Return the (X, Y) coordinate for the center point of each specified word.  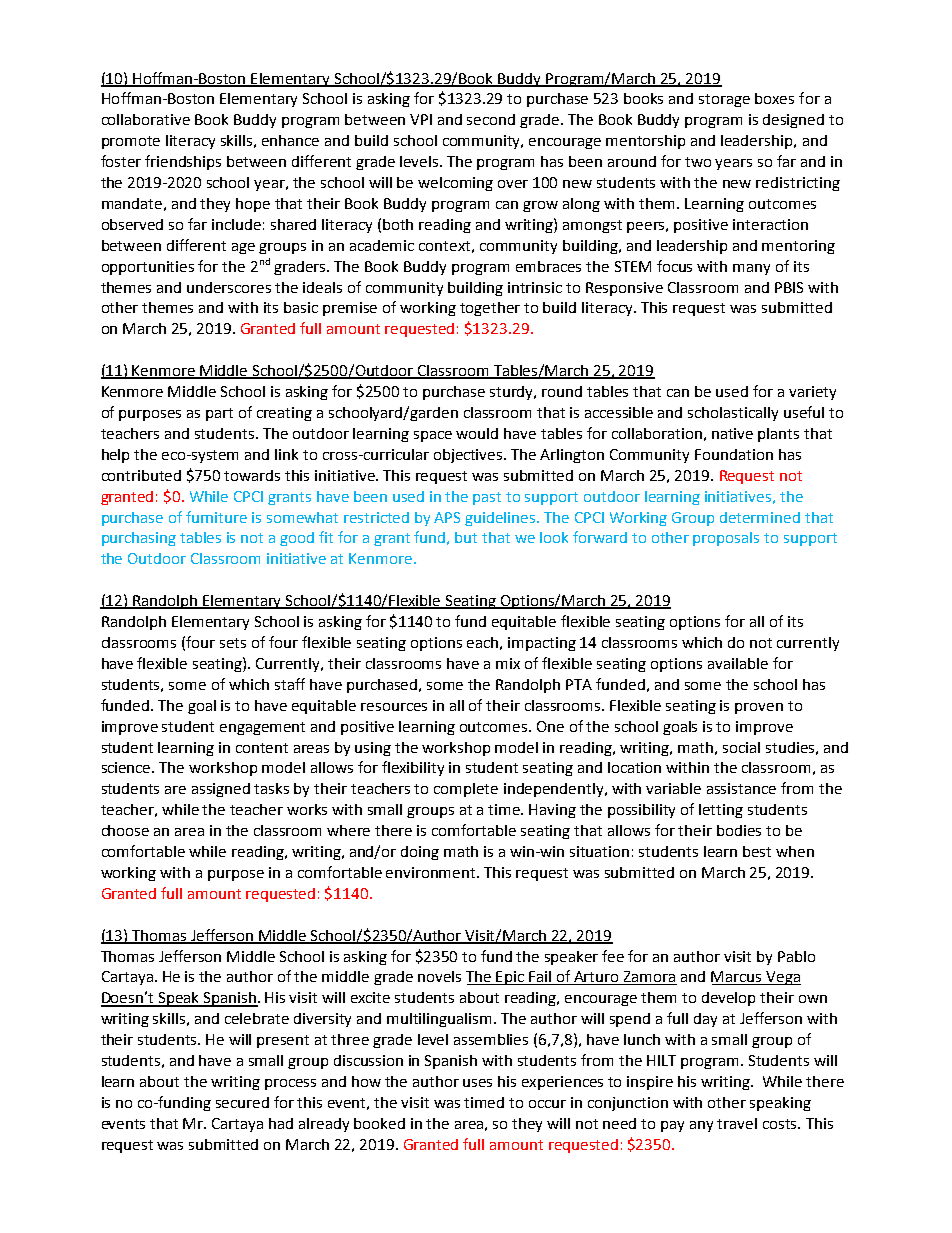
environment (432, 872)
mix (508, 663)
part (219, 414)
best (757, 851)
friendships (183, 162)
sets (233, 643)
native (732, 433)
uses (477, 1083)
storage (724, 100)
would (477, 433)
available (738, 663)
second (491, 119)
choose (125, 830)
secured (242, 1102)
